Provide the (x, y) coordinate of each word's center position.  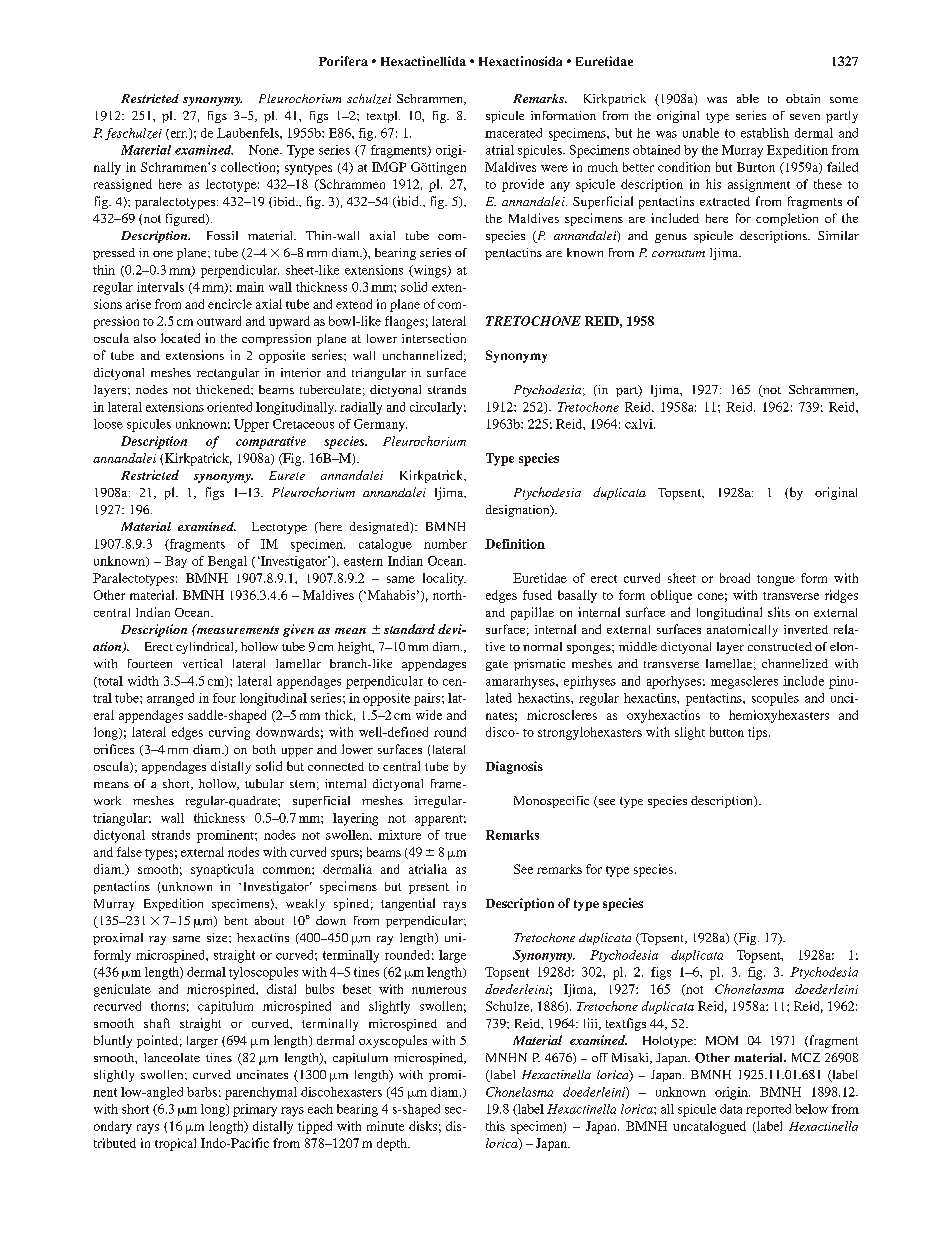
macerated (513, 133)
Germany (380, 425)
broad (735, 578)
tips (759, 733)
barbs (202, 1092)
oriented (229, 407)
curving (229, 733)
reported (768, 1110)
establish (765, 133)
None (265, 150)
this (495, 1126)
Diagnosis (514, 767)
